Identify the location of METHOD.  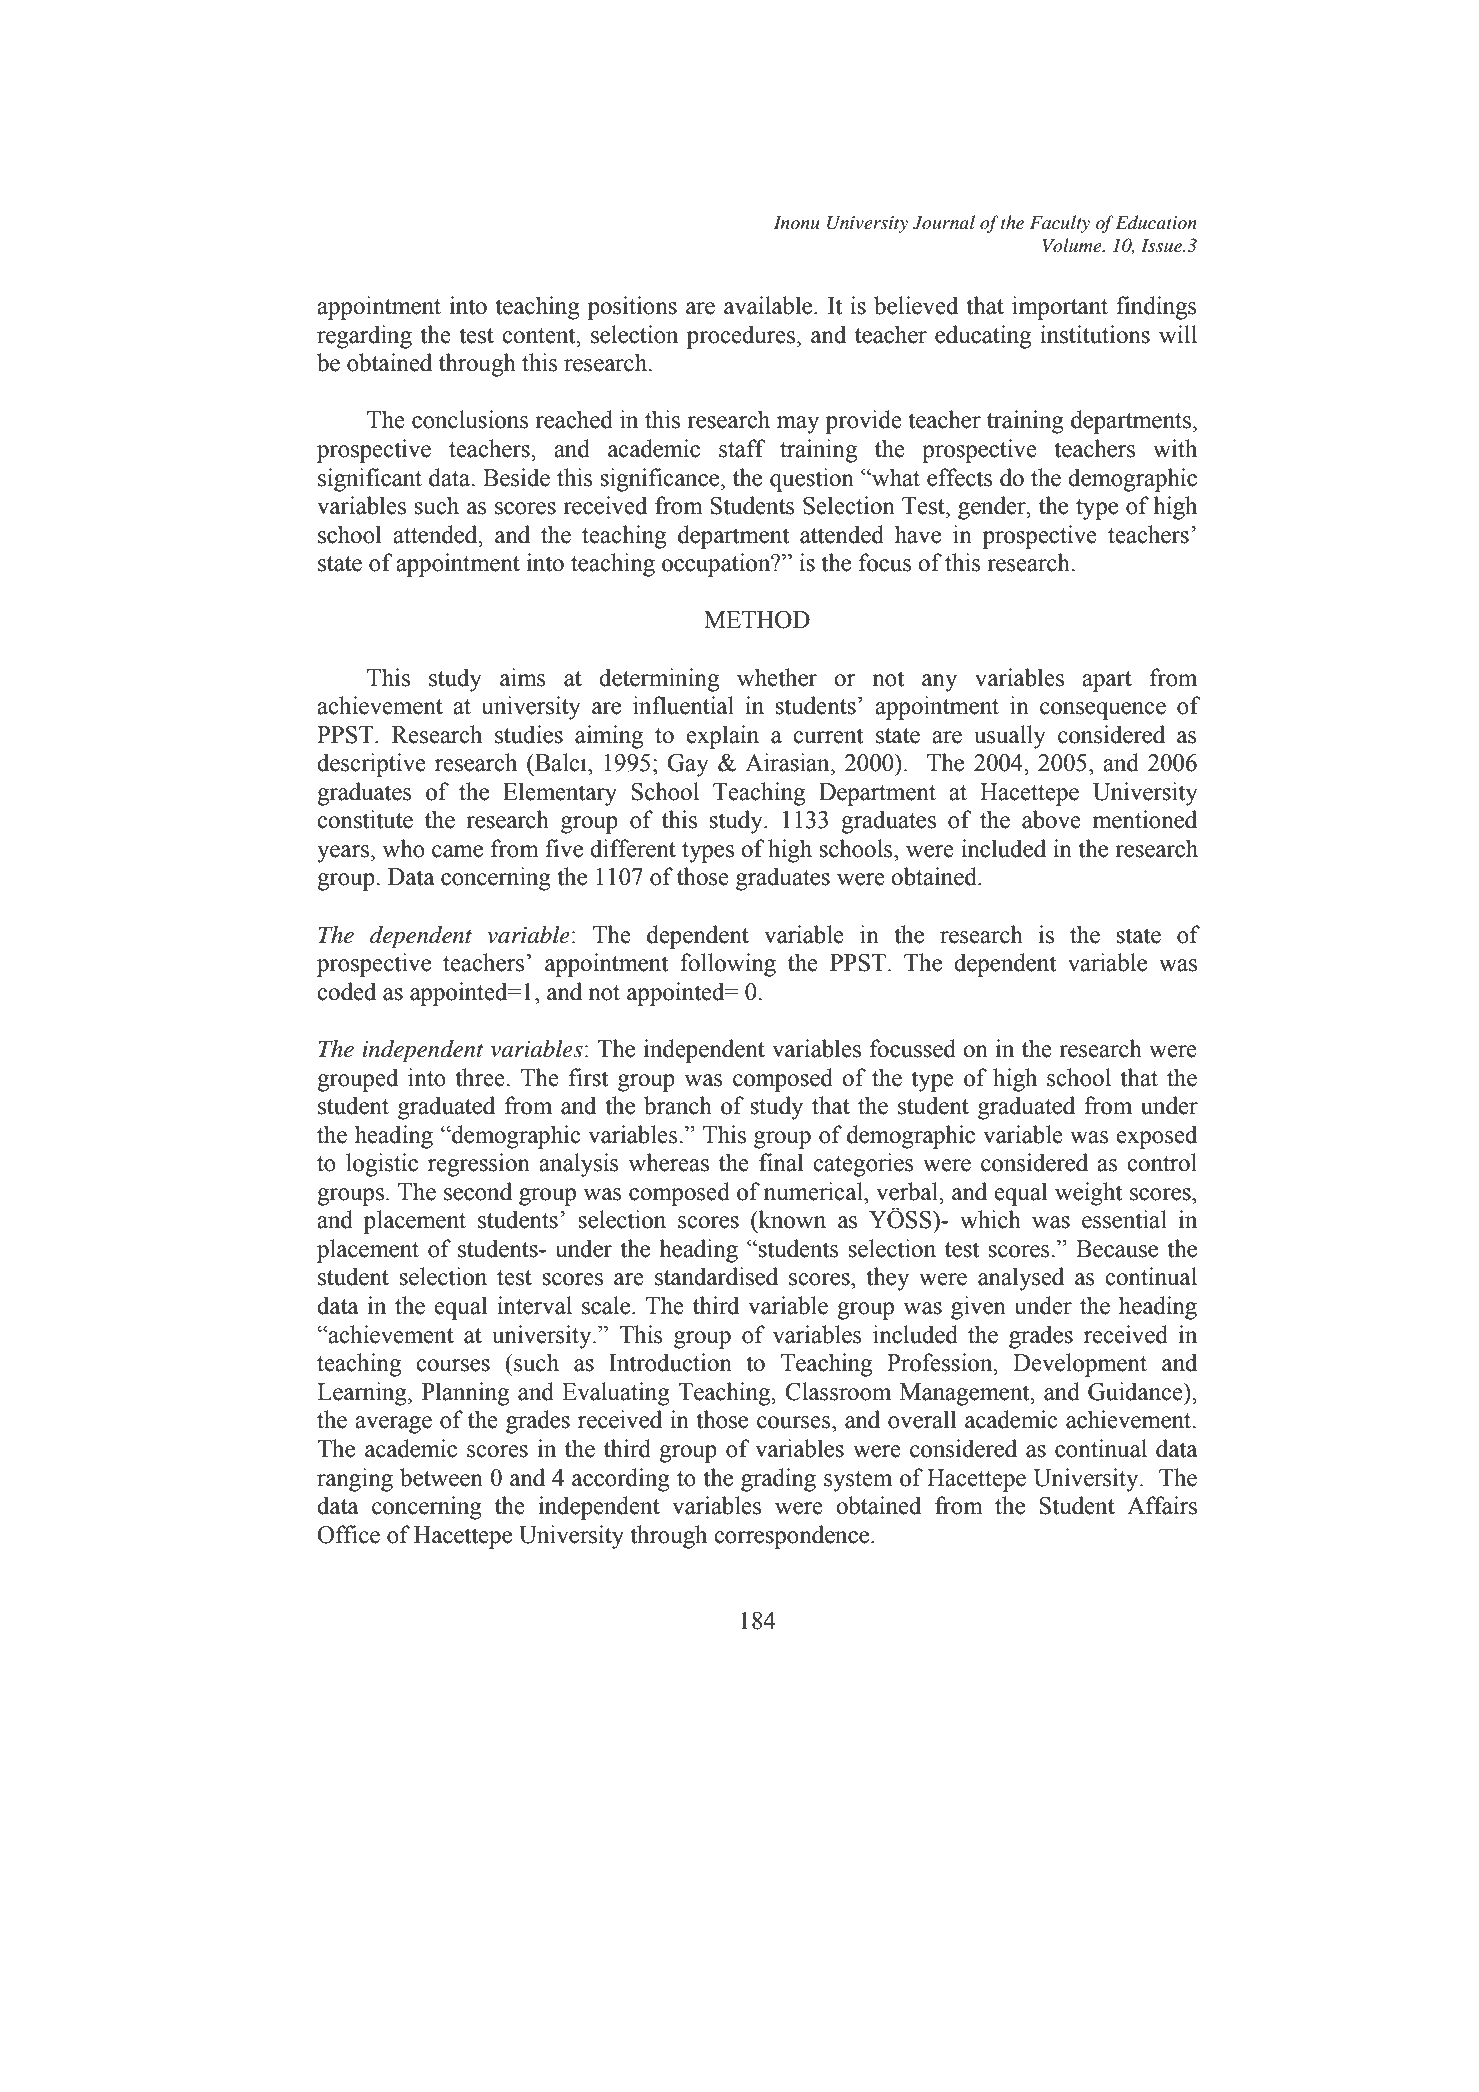
(757, 620).
